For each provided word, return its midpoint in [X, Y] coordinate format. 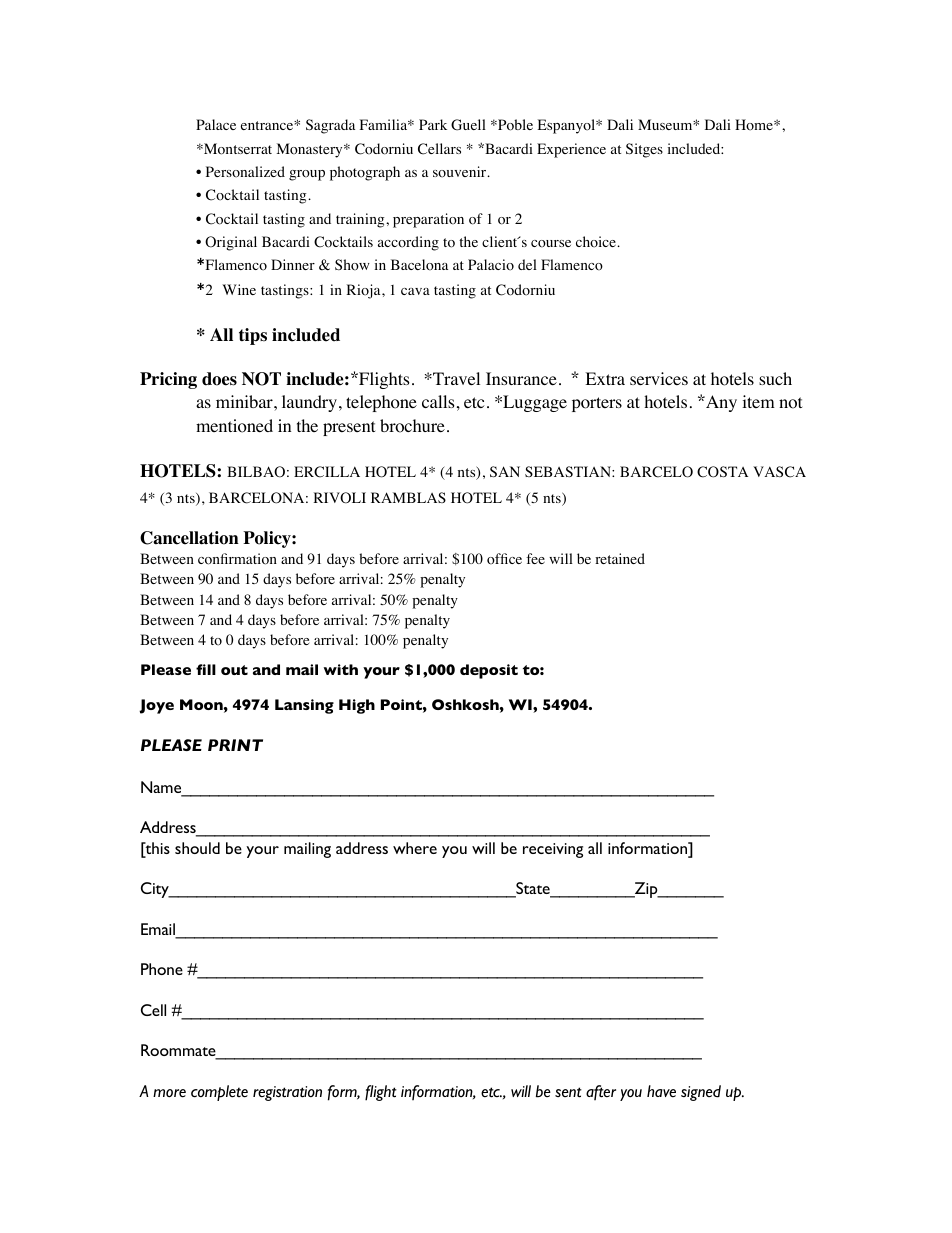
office [504, 559]
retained [620, 558]
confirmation [237, 559]
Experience [571, 150]
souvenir [461, 172]
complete [219, 1093]
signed [701, 1093]
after [601, 1092]
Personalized [245, 172]
